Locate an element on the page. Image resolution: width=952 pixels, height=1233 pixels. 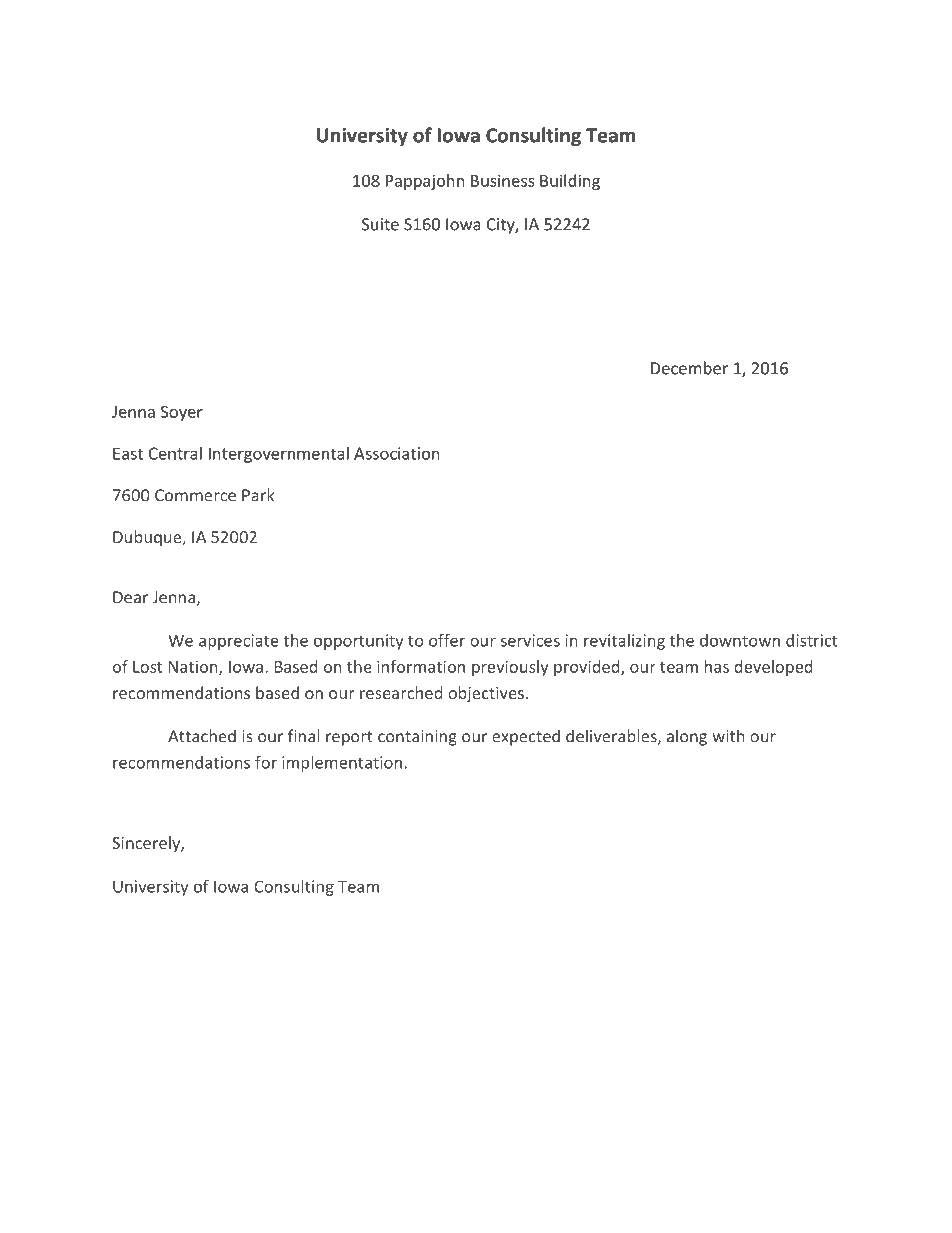
offer is located at coordinates (447, 640).
